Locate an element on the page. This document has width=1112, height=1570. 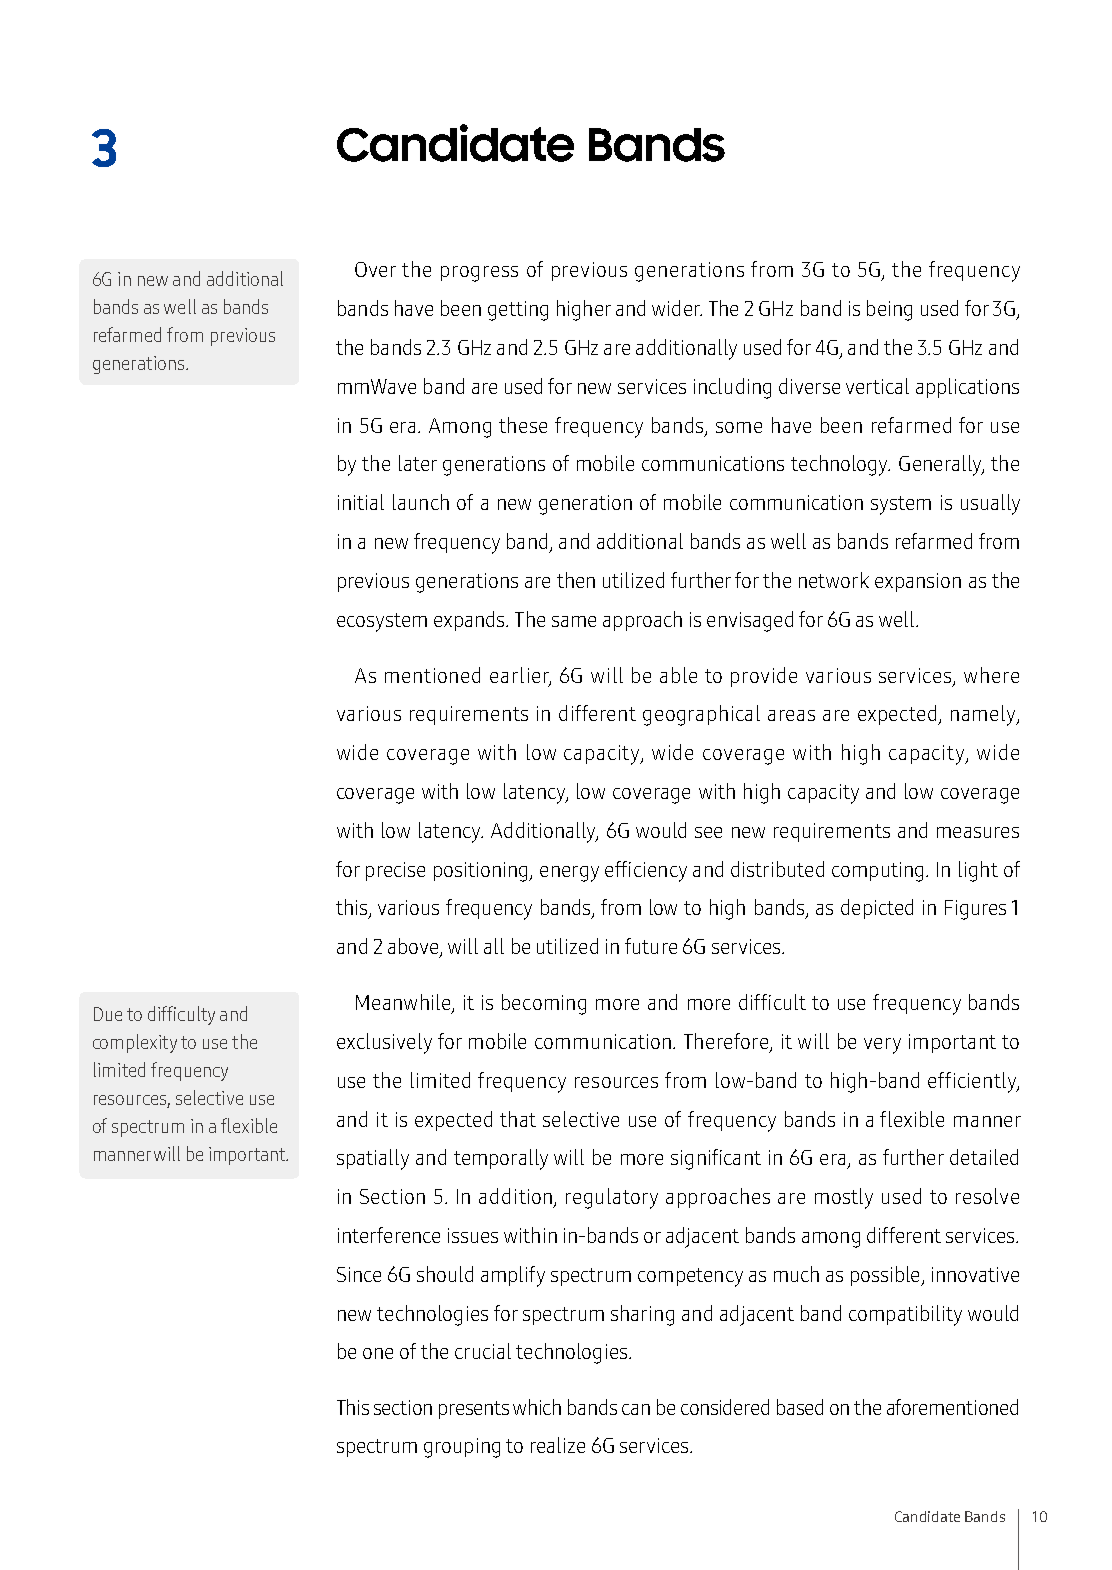
grouping is located at coordinates (462, 1448).
